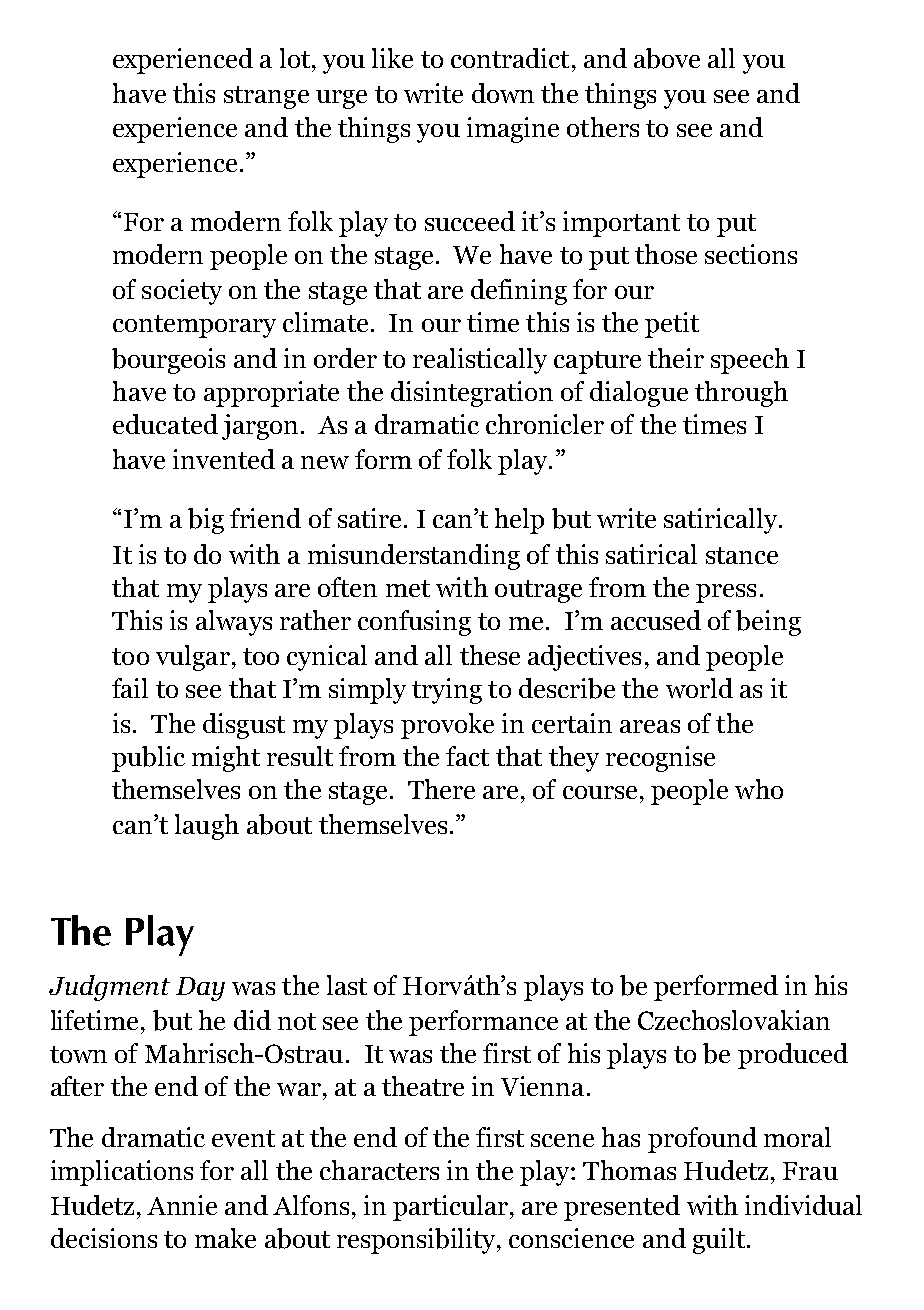  What do you see at coordinates (266, 97) in the document?
I see `strange` at bounding box center [266, 97].
